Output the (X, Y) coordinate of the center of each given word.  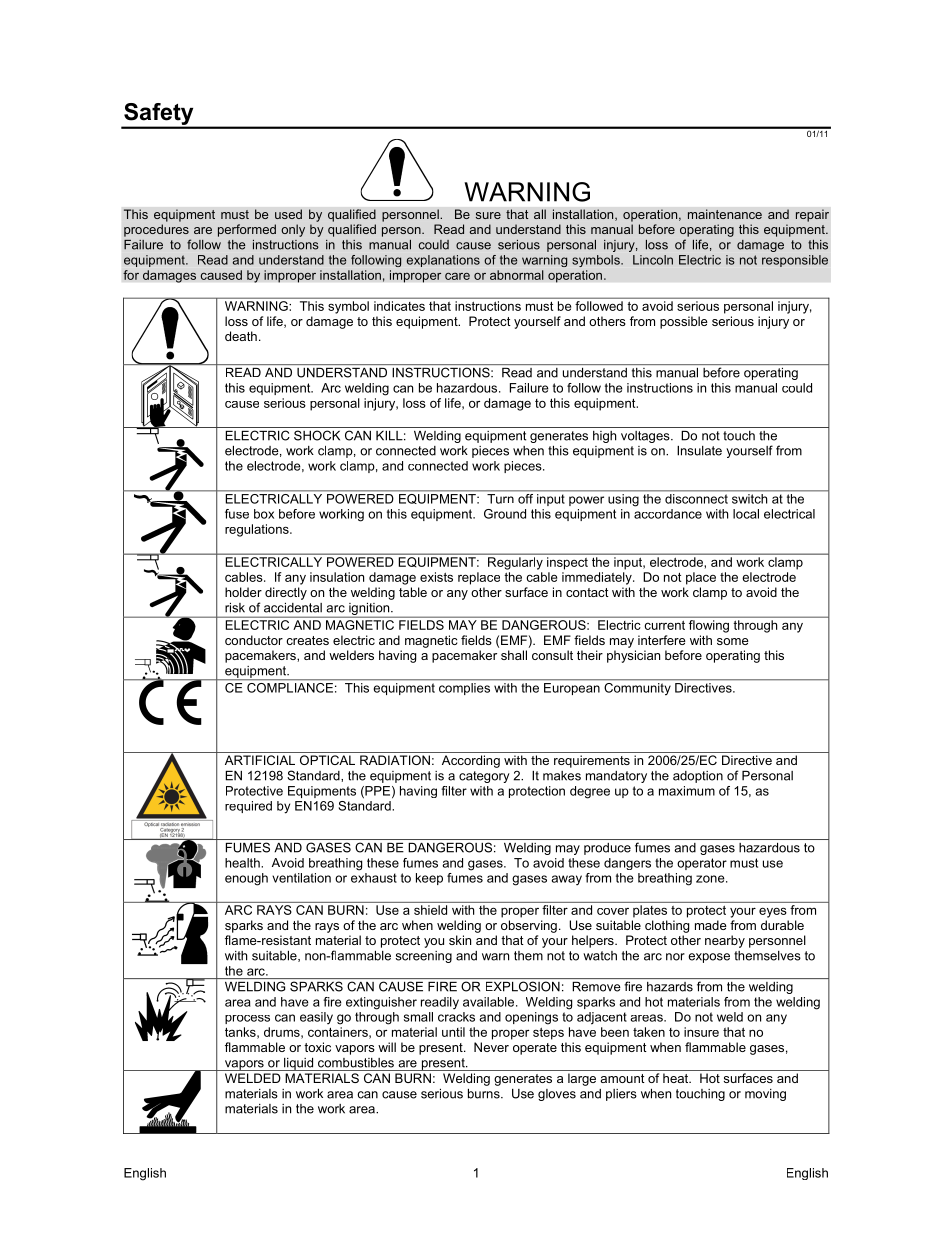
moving (765, 1095)
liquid (299, 1064)
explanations (443, 261)
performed (247, 230)
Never (491, 1047)
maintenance (725, 214)
